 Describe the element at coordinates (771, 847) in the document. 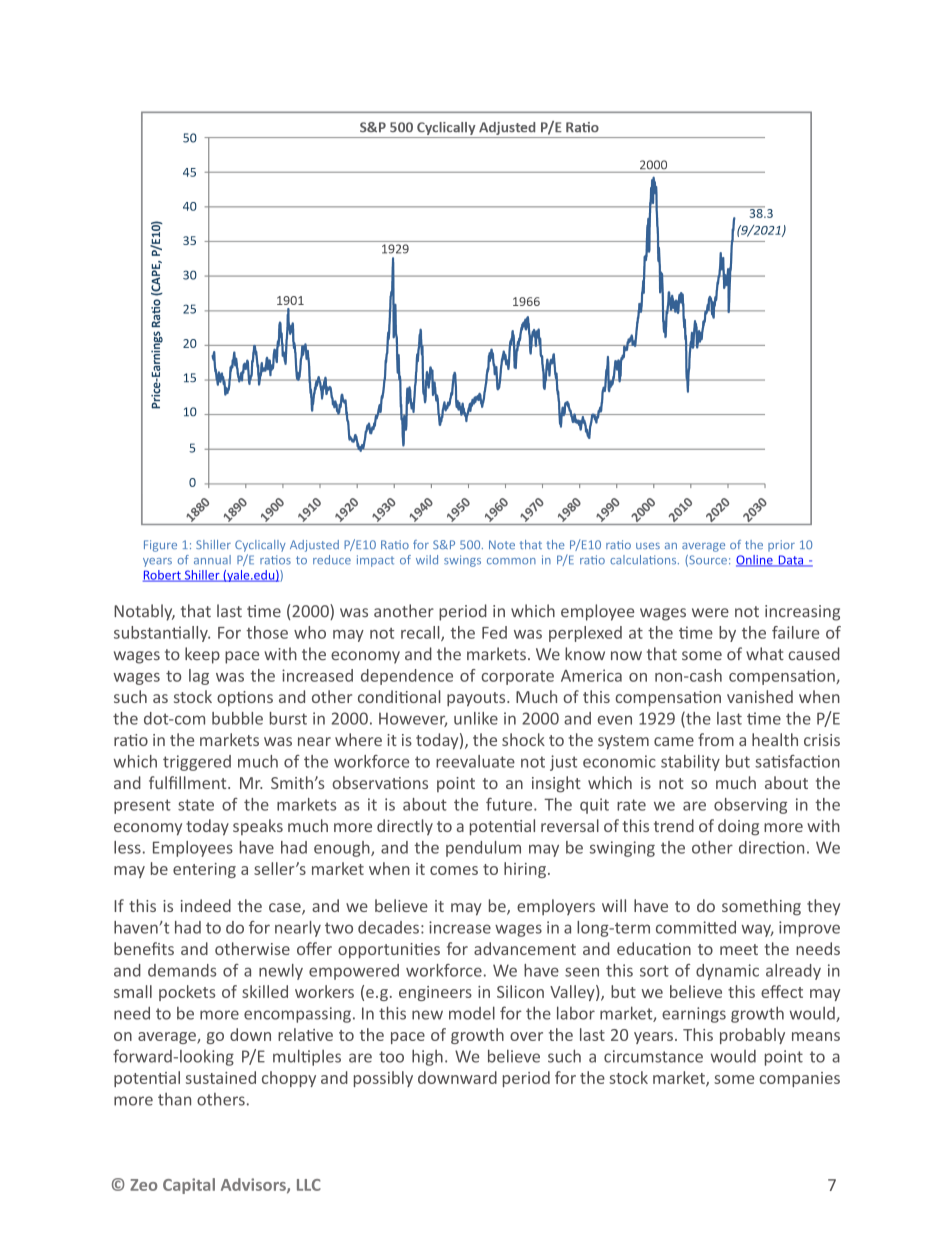

I see `direction` at that location.
